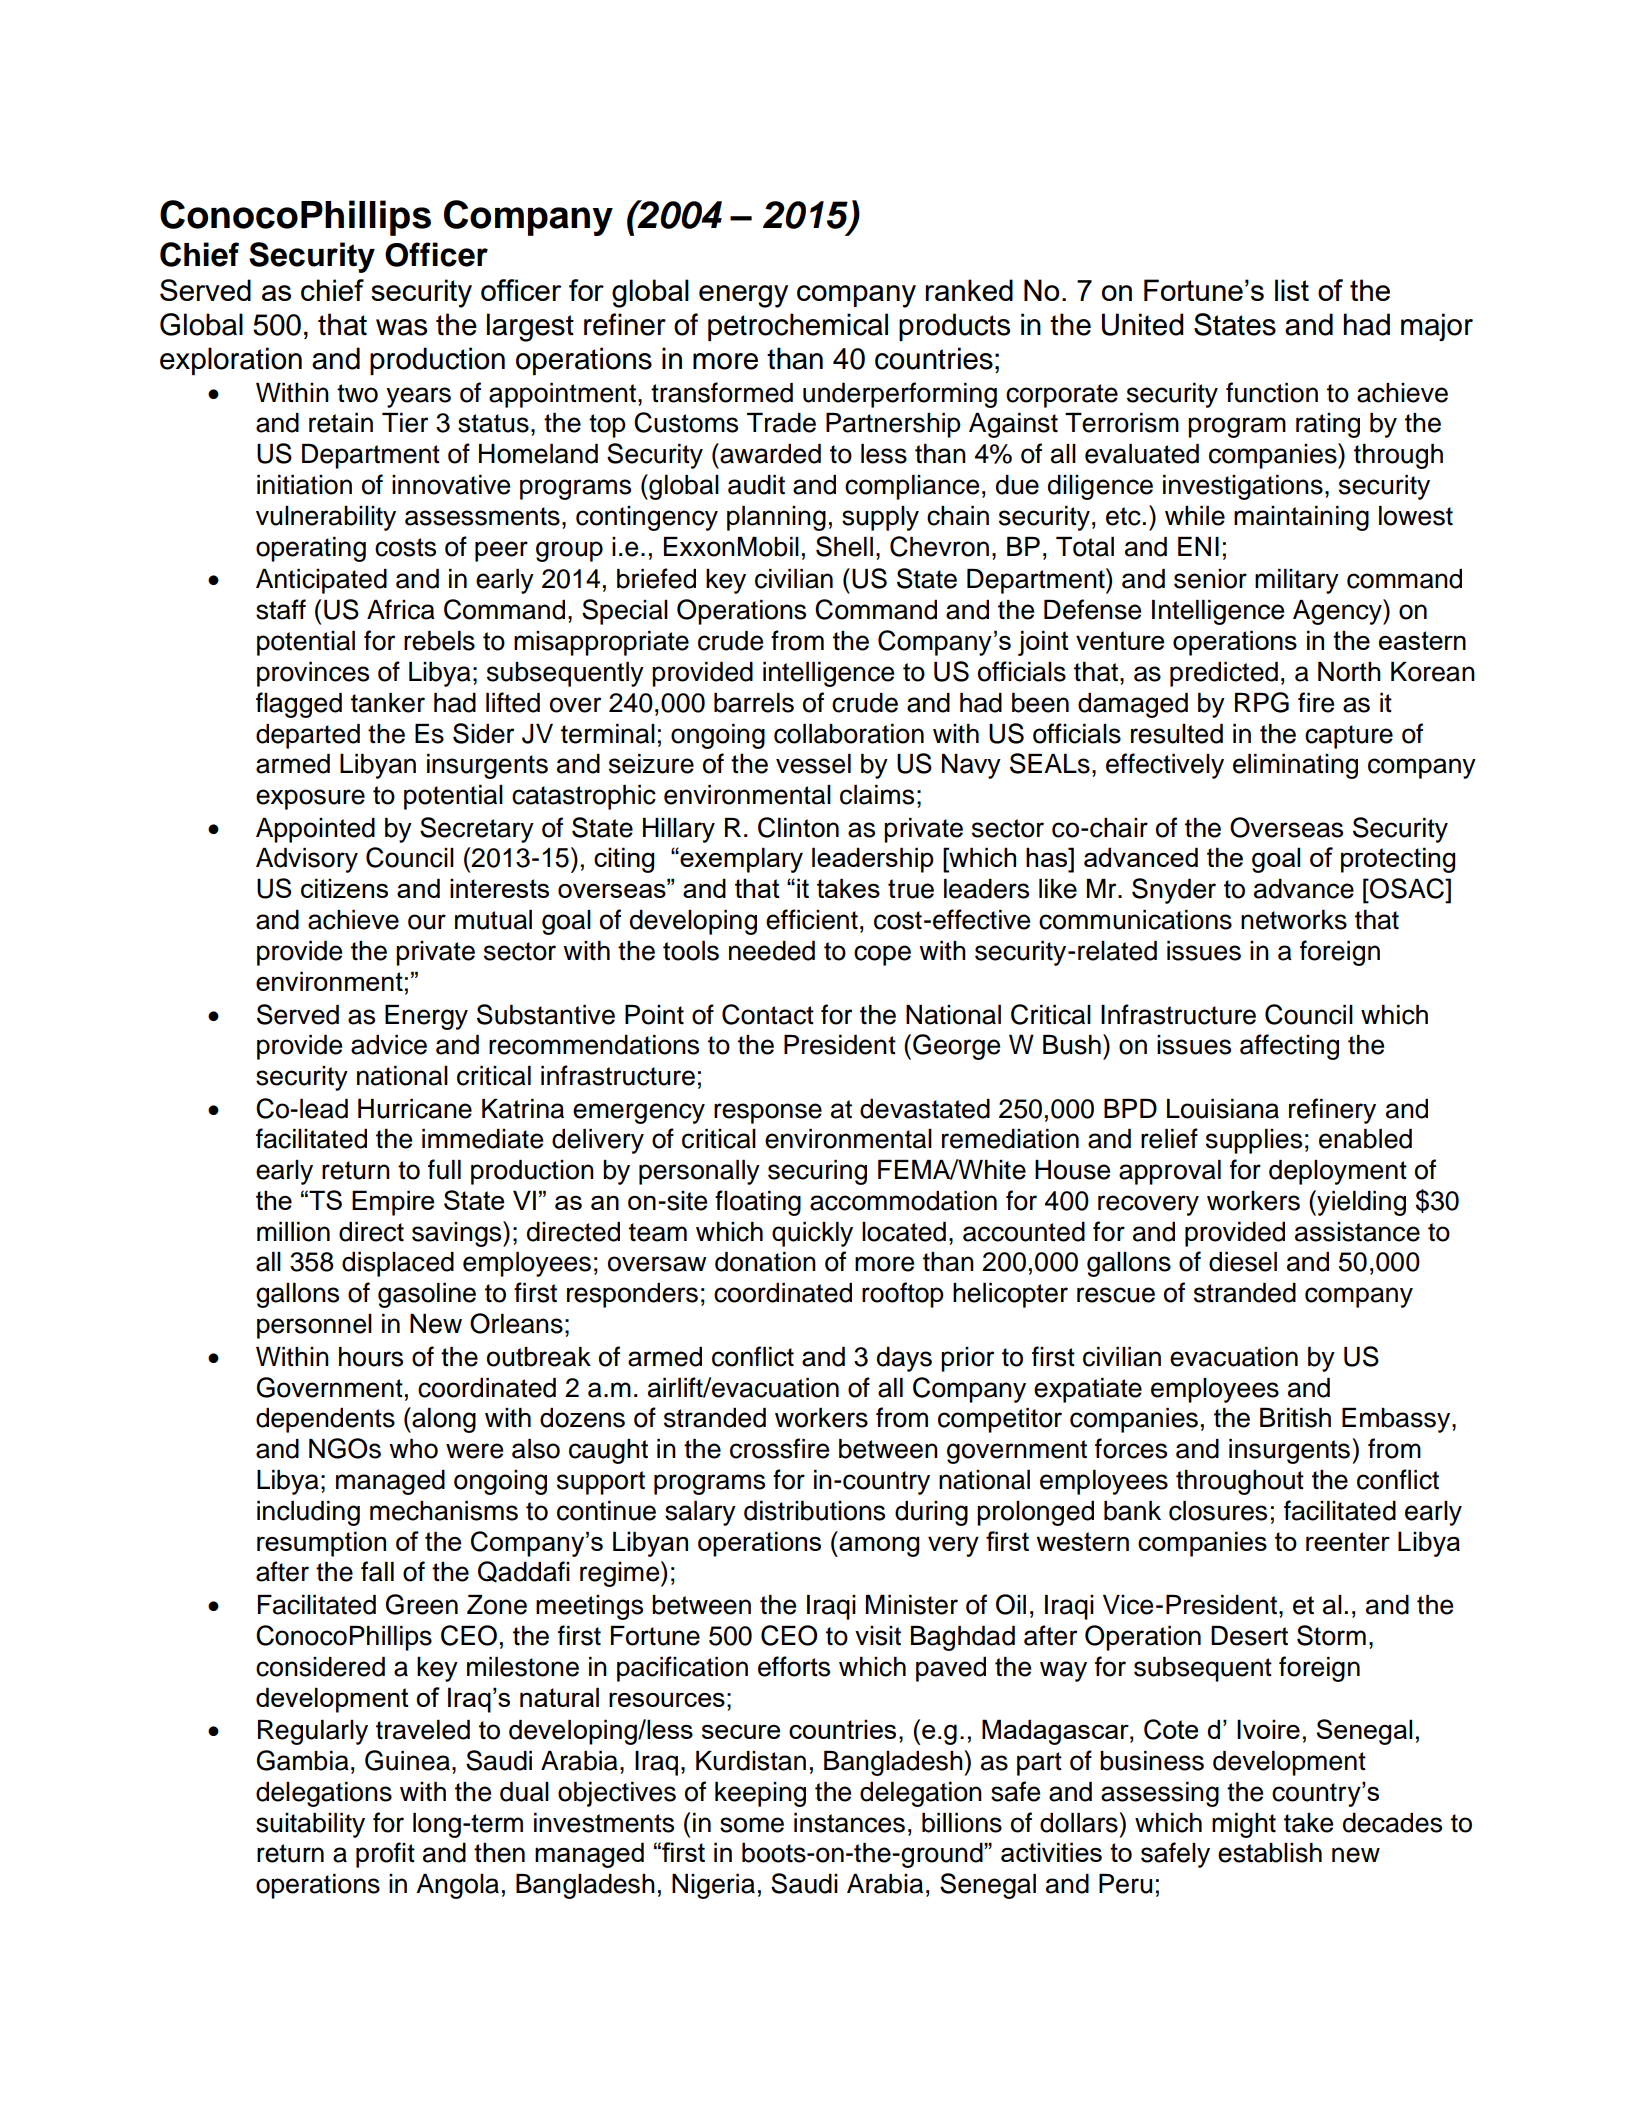 The image size is (1640, 2122). I want to click on affecting, so click(1289, 1047).
